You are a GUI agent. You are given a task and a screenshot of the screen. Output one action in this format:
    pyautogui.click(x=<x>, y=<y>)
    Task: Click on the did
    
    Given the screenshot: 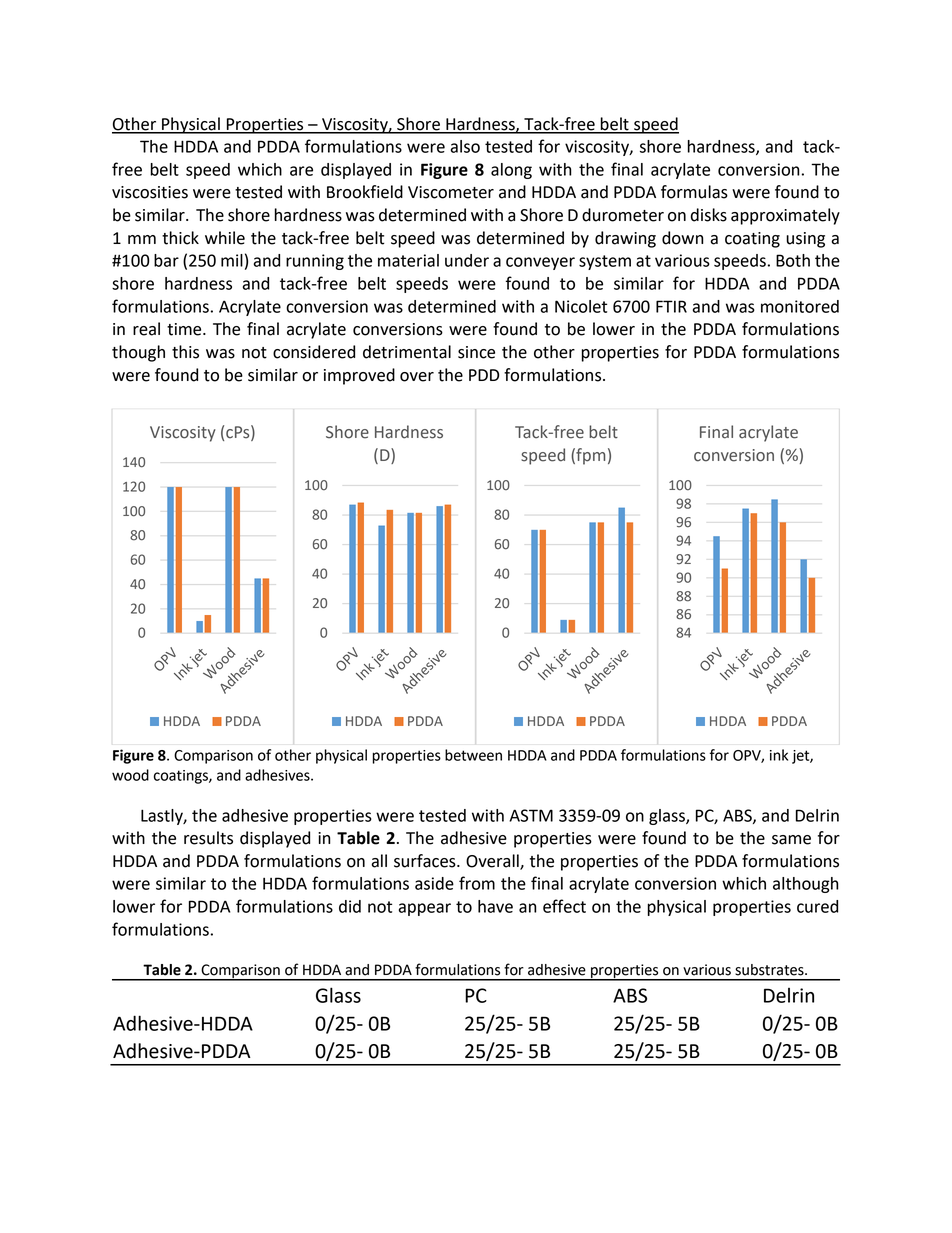 What is the action you would take?
    pyautogui.click(x=350, y=906)
